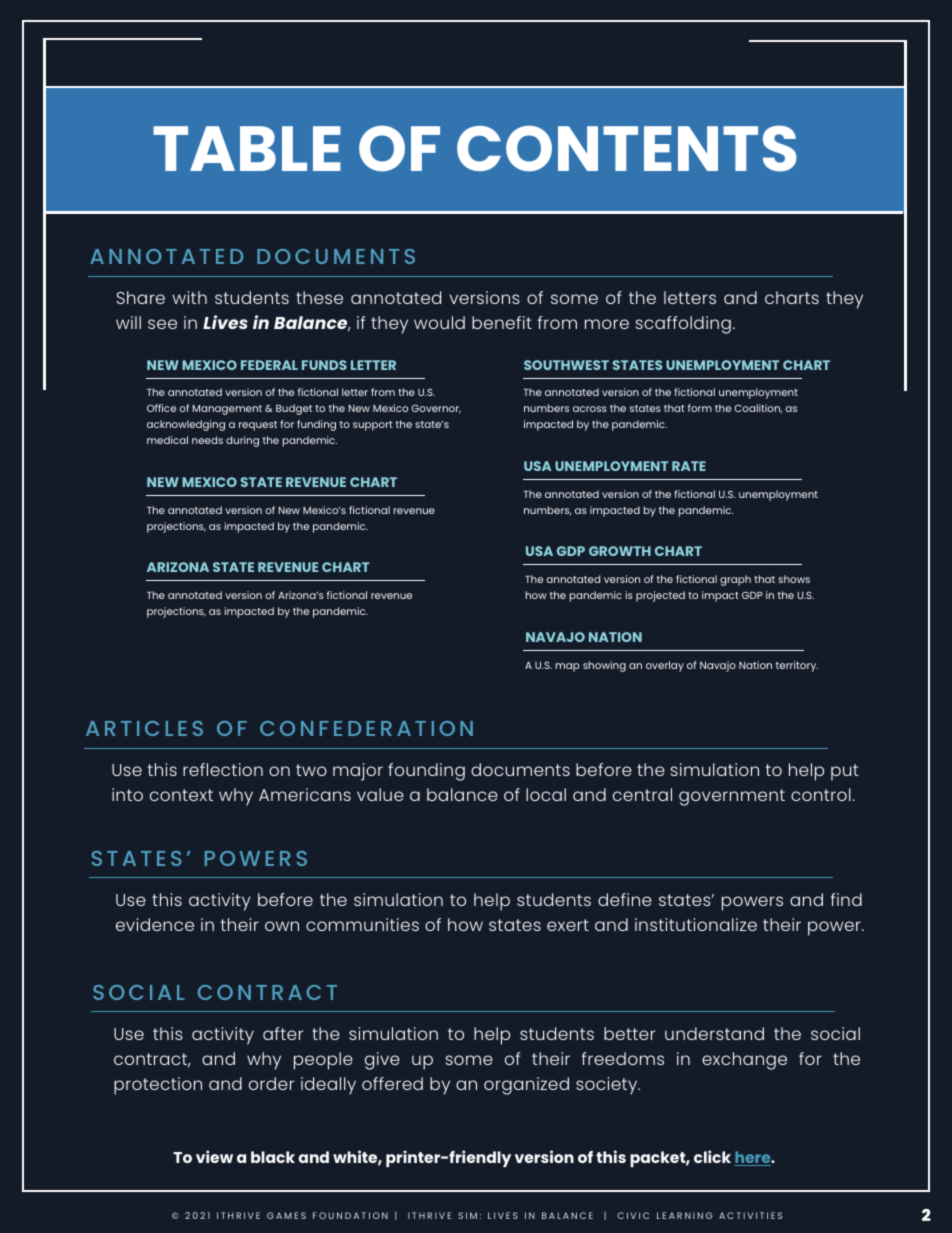 This document has width=952, height=1233. What do you see at coordinates (227, 410) in the document?
I see `Management` at bounding box center [227, 410].
